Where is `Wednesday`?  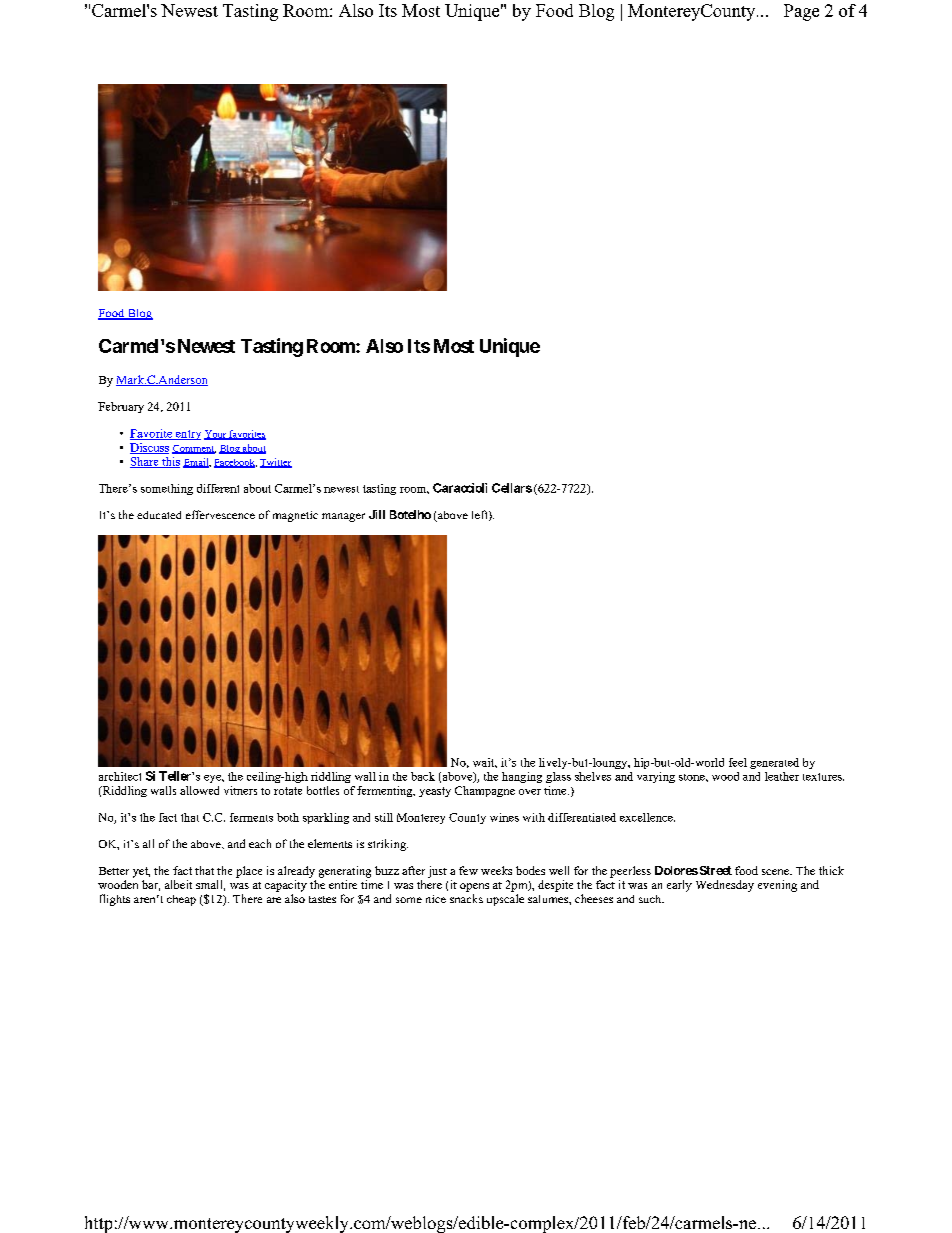
Wednesday is located at coordinates (725, 886).
